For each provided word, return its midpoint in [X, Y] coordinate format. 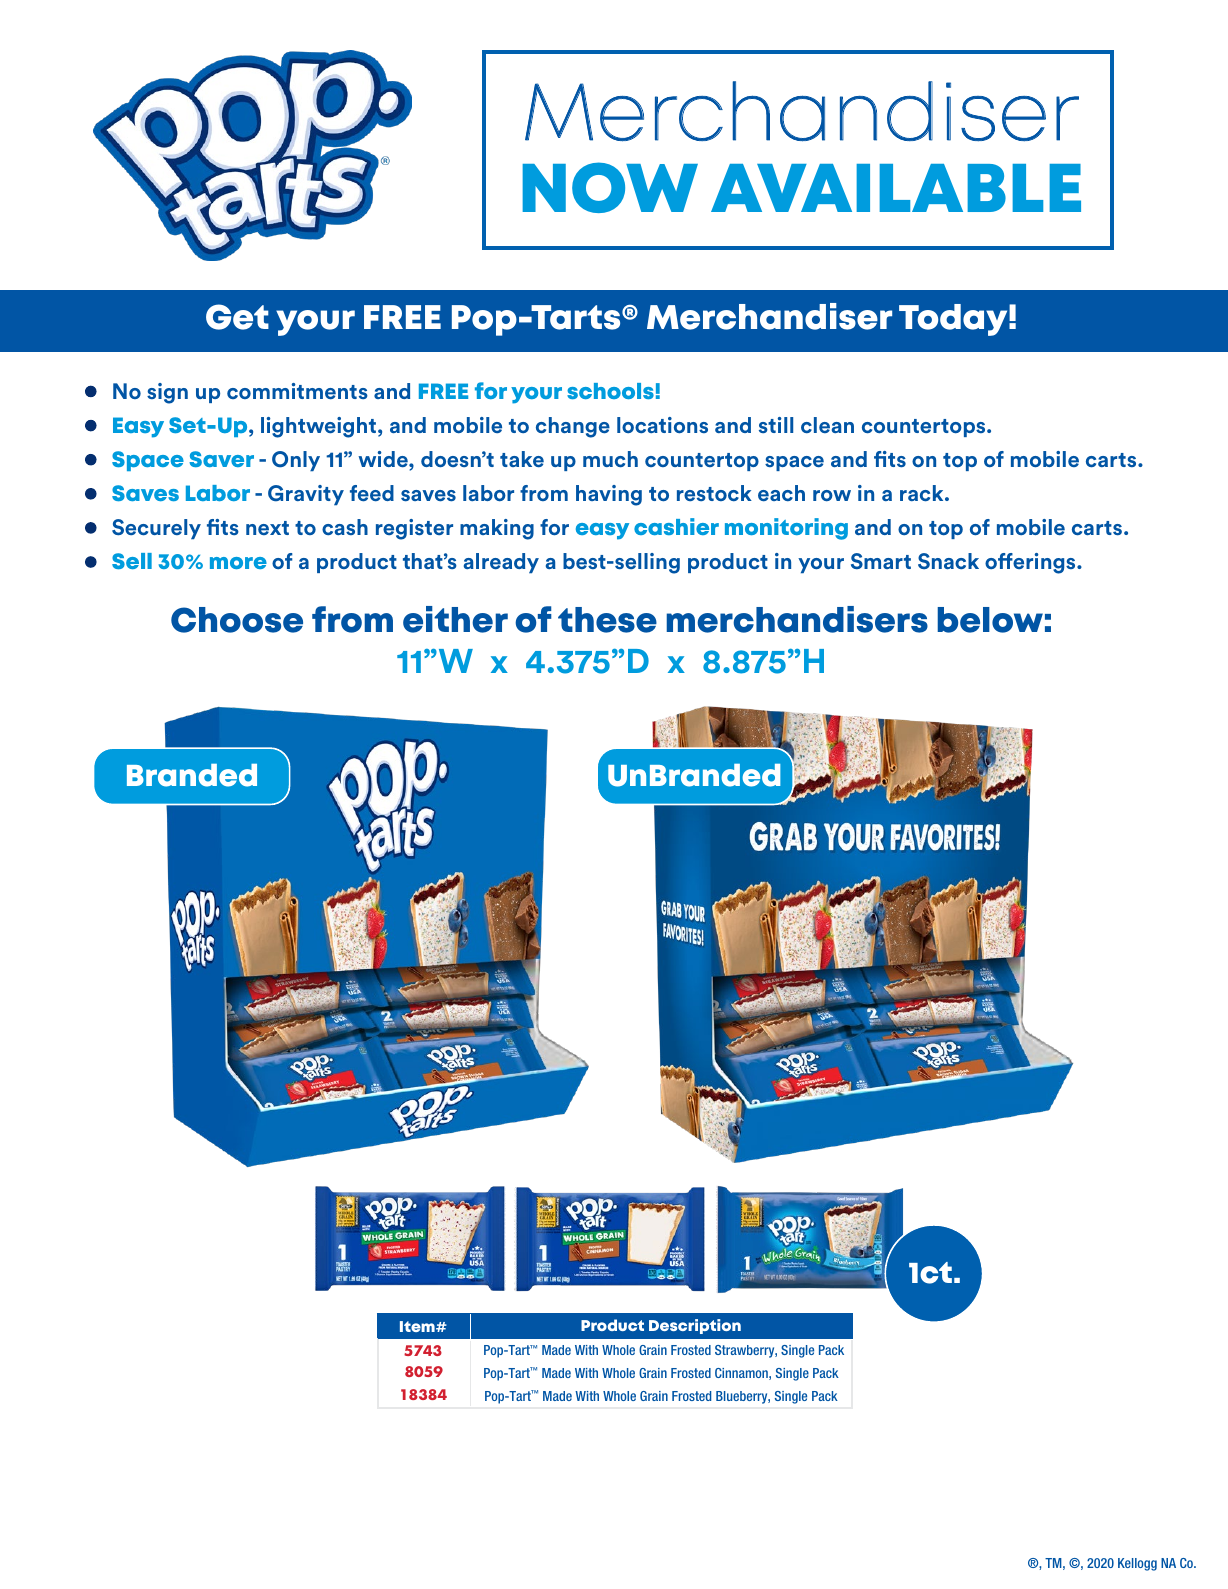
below [990, 620]
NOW [610, 187]
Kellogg [1137, 1564]
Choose [237, 620]
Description [695, 1326]
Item [418, 1326]
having [609, 495]
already [501, 563]
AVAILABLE [896, 188]
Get [237, 317]
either [455, 619]
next [267, 528]
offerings [1031, 563]
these [607, 620]
